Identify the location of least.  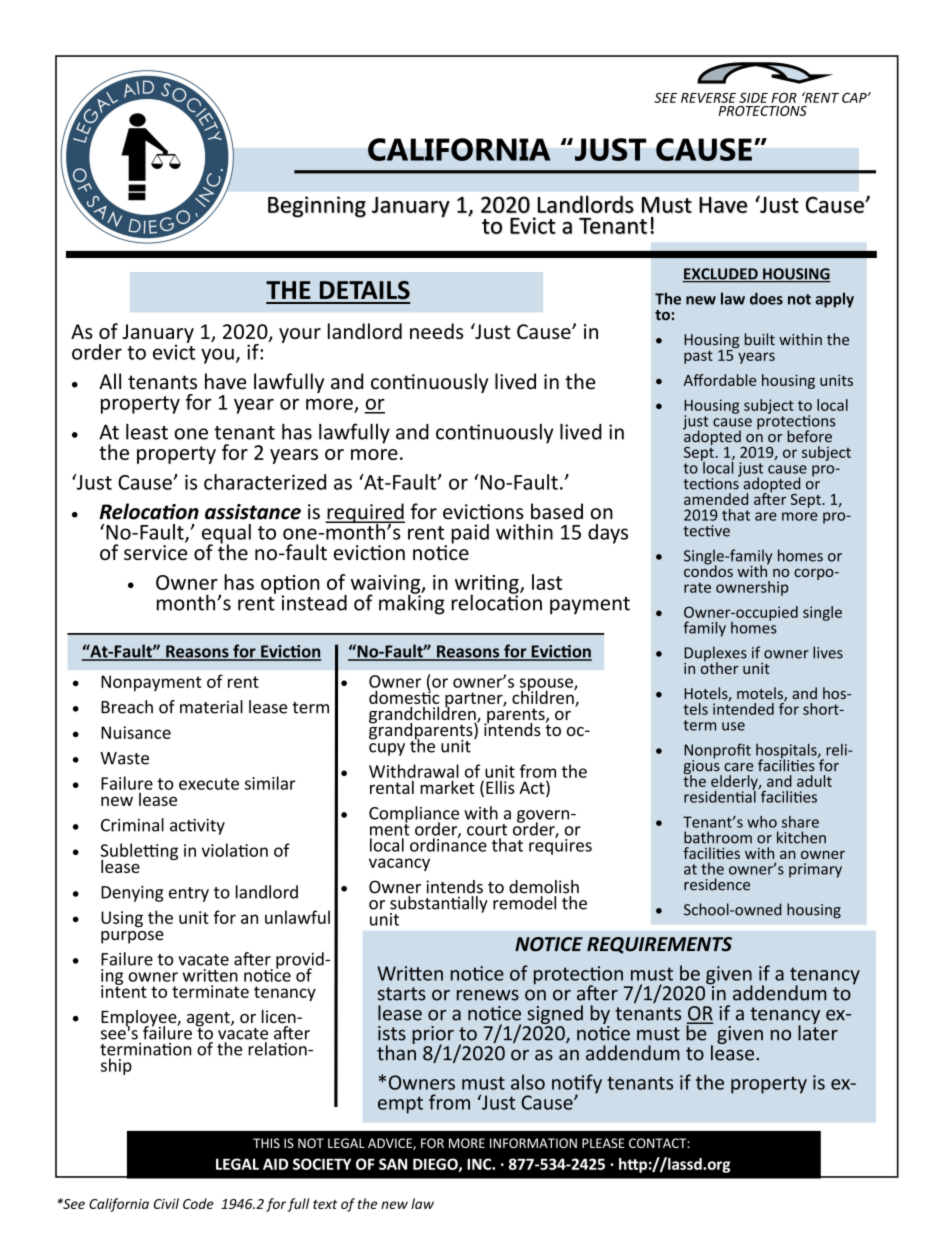
(147, 431).
